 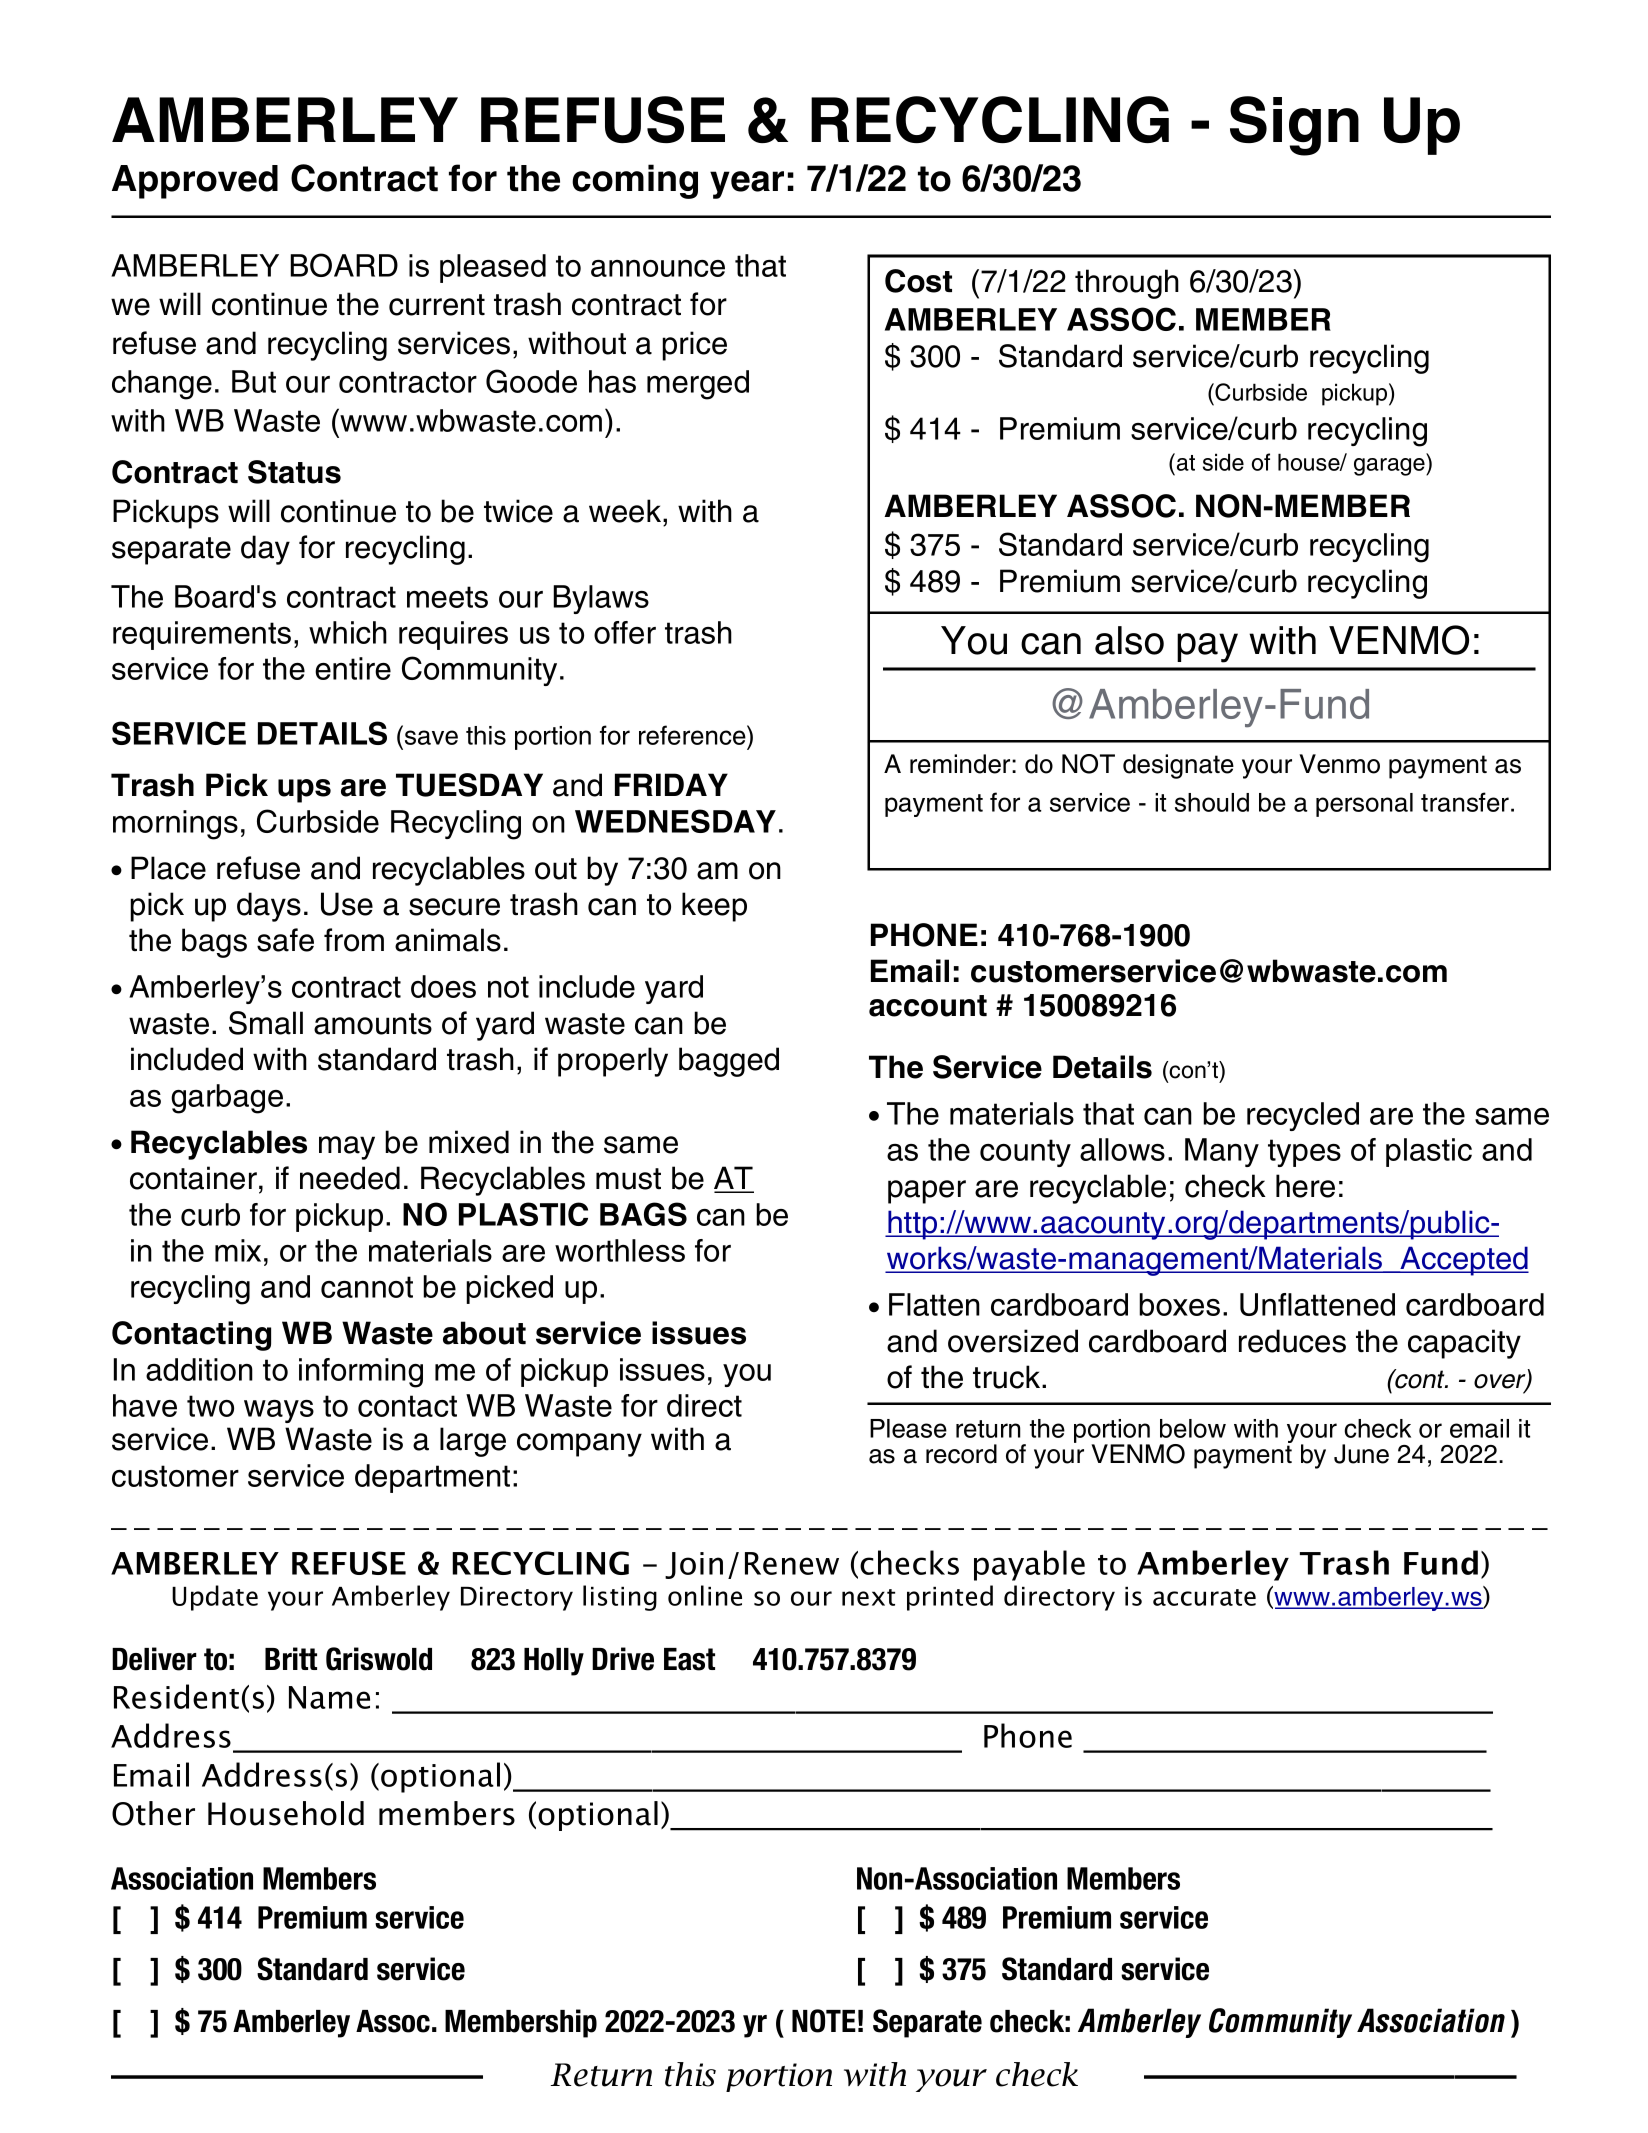 What do you see at coordinates (824, 2021) in the document?
I see `NOTE` at bounding box center [824, 2021].
